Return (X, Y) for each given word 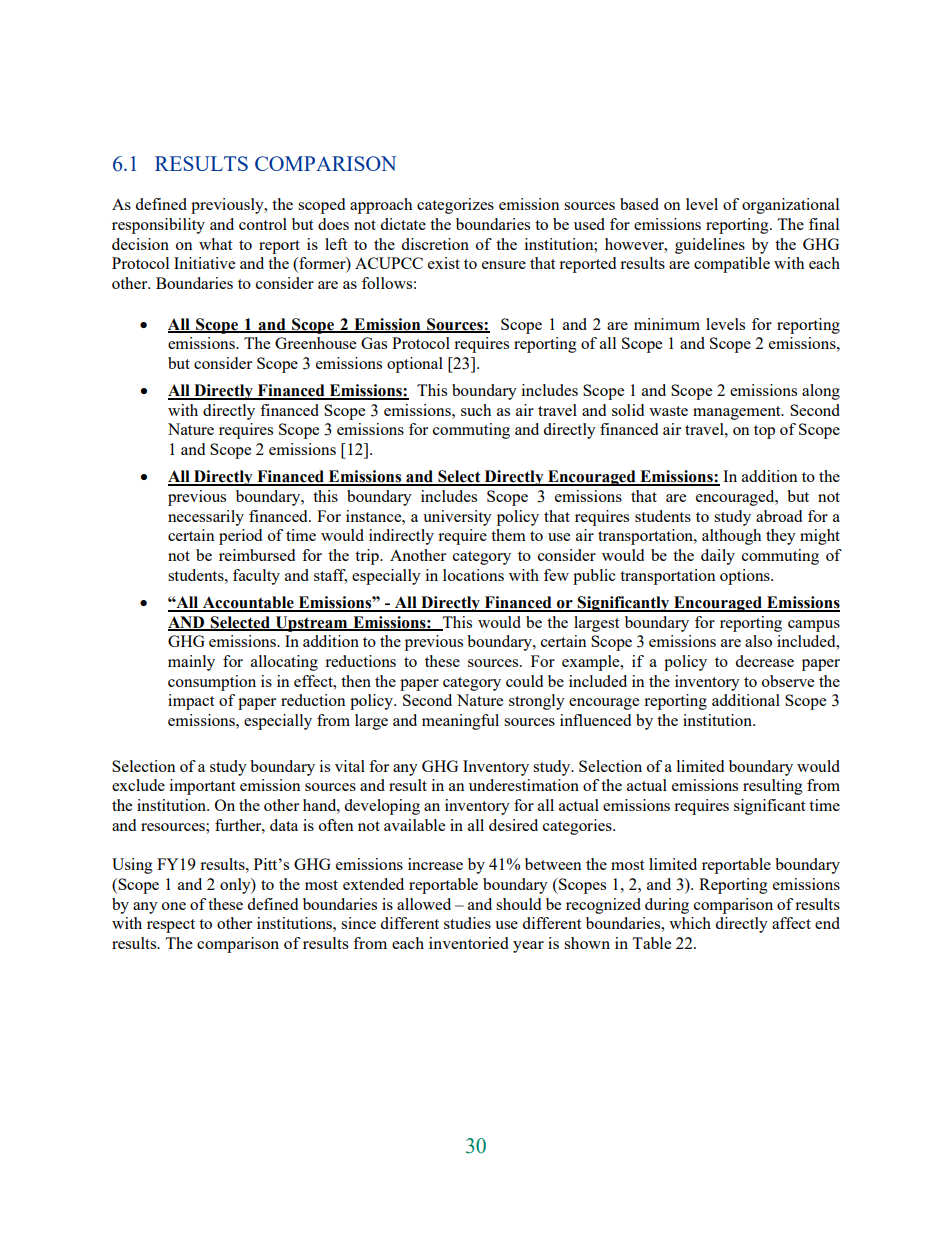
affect (791, 923)
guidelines (710, 246)
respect (171, 926)
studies (467, 923)
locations (473, 575)
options (746, 577)
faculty (256, 577)
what (215, 244)
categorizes (455, 206)
